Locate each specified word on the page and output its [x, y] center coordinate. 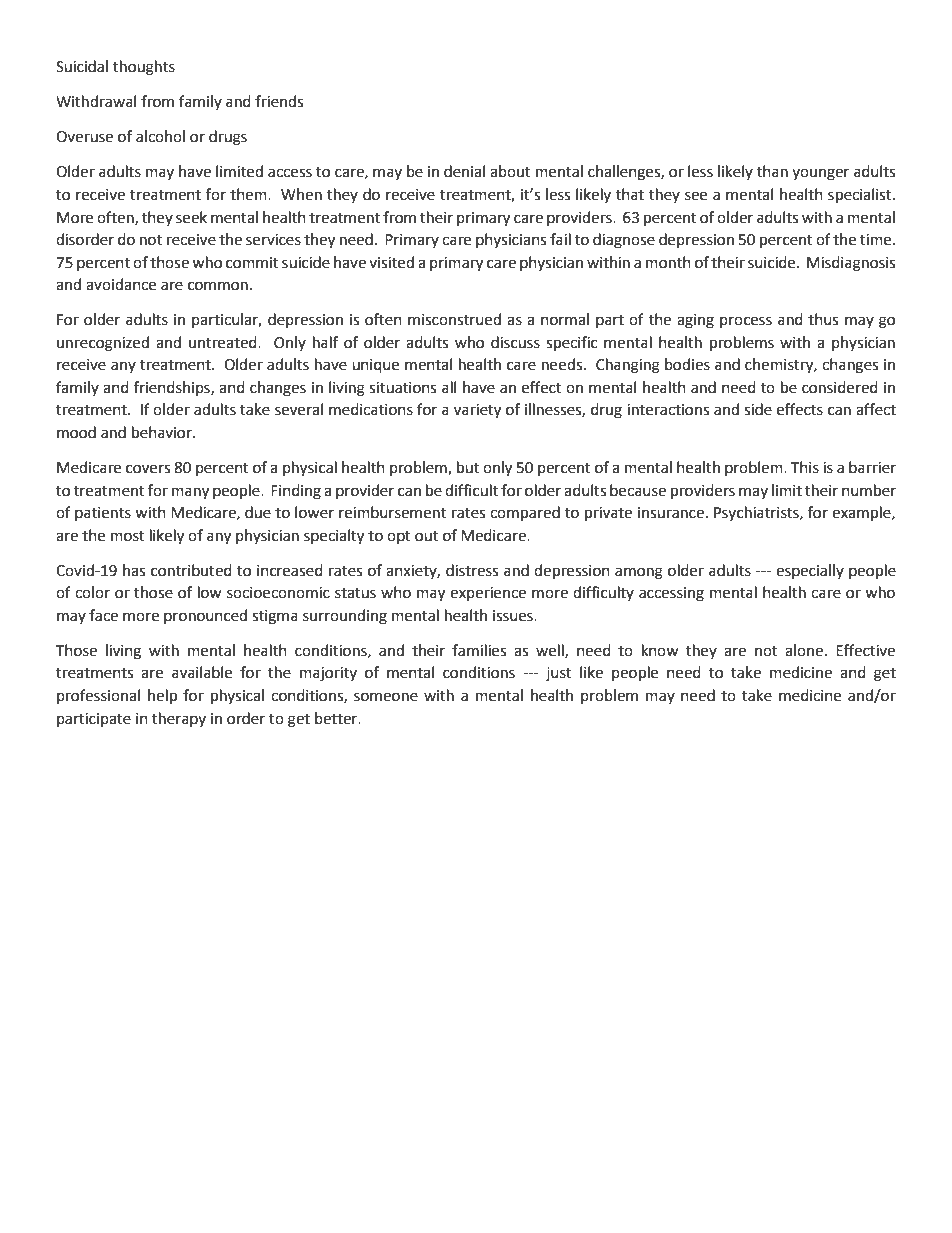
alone [804, 650]
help [162, 697]
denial [464, 171]
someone [386, 697]
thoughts [144, 68]
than [772, 171]
